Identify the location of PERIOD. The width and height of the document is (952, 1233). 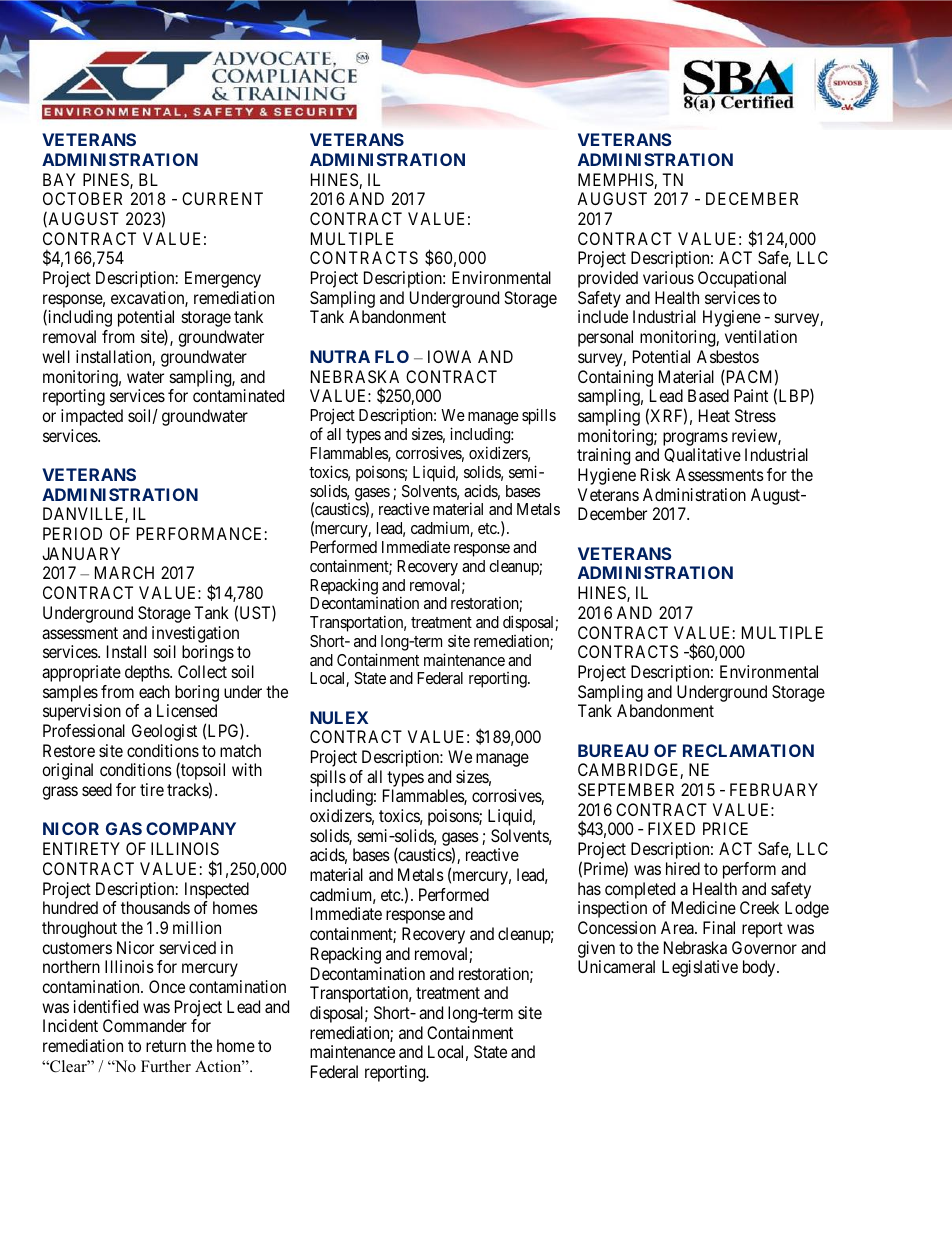
(72, 533).
